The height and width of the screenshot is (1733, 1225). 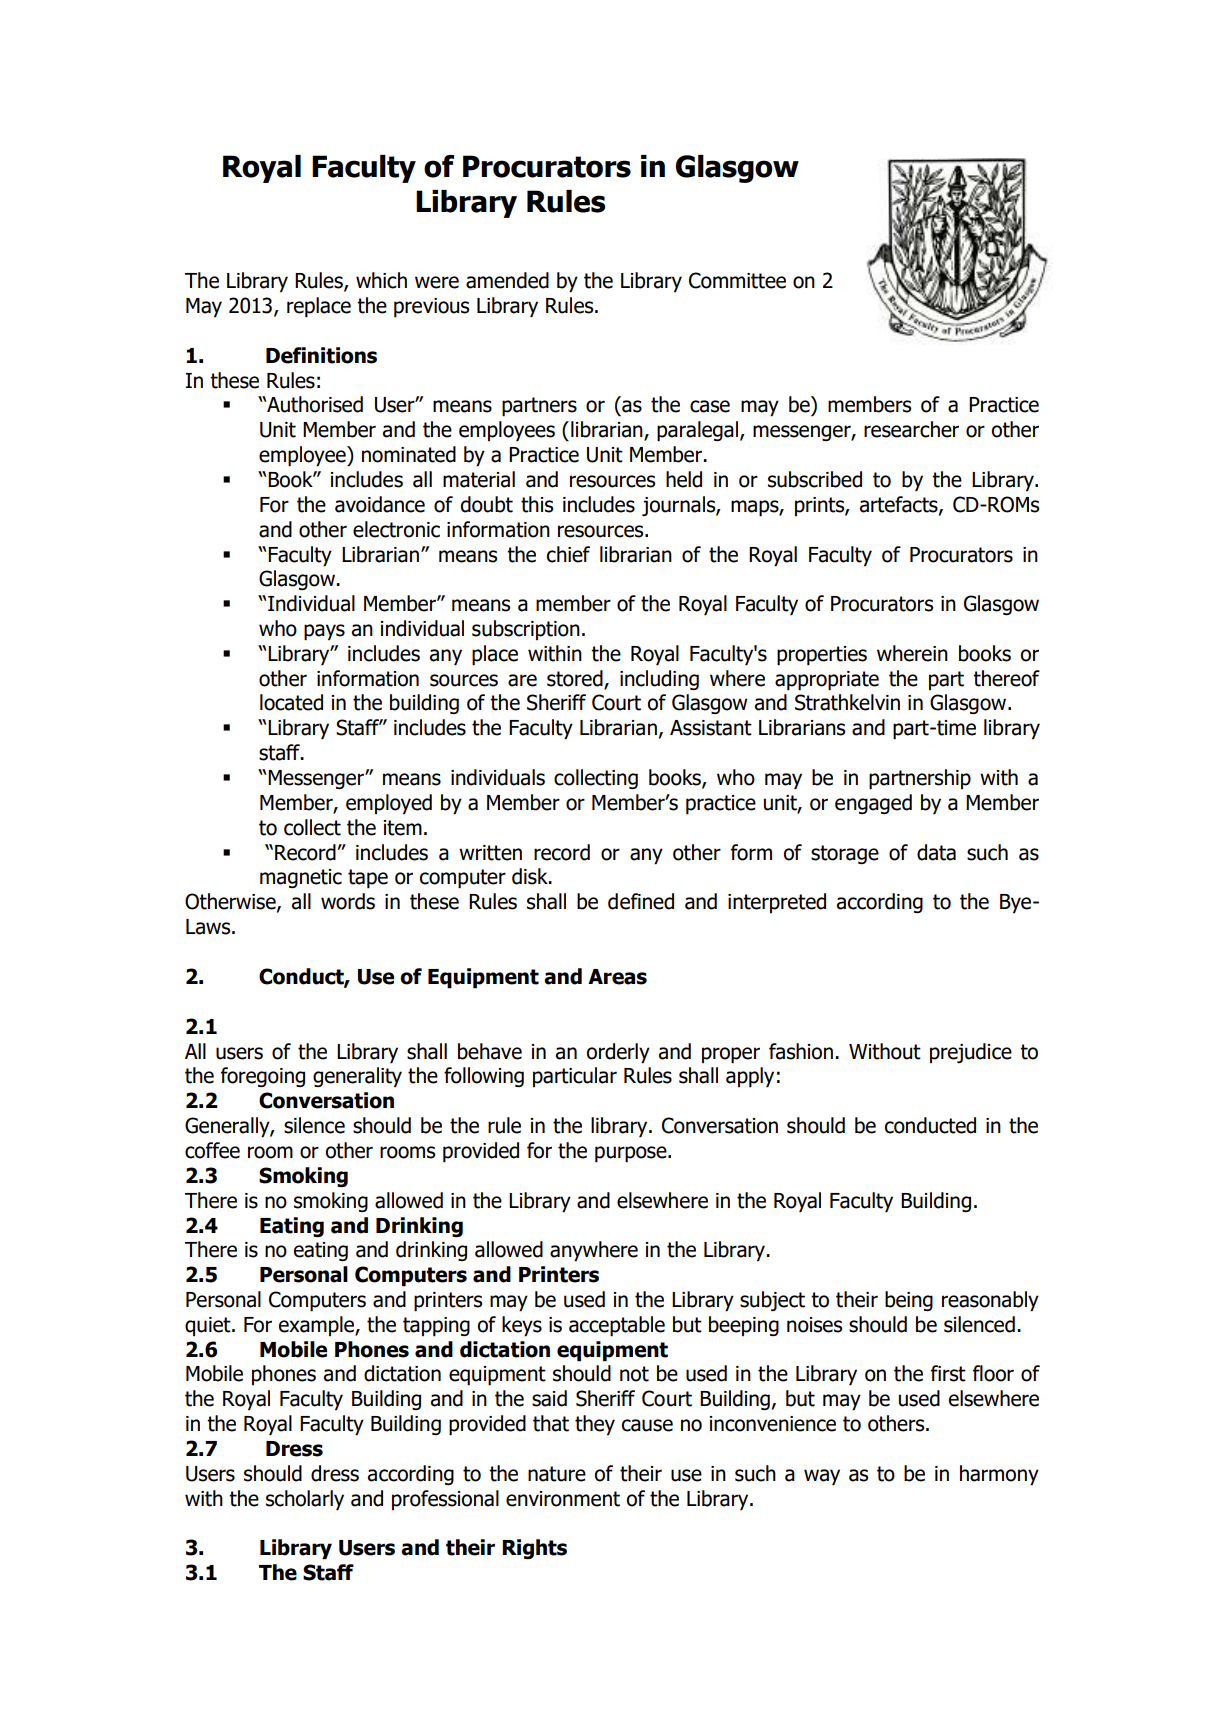 What do you see at coordinates (305, 1500) in the screenshot?
I see `scholarly` at bounding box center [305, 1500].
